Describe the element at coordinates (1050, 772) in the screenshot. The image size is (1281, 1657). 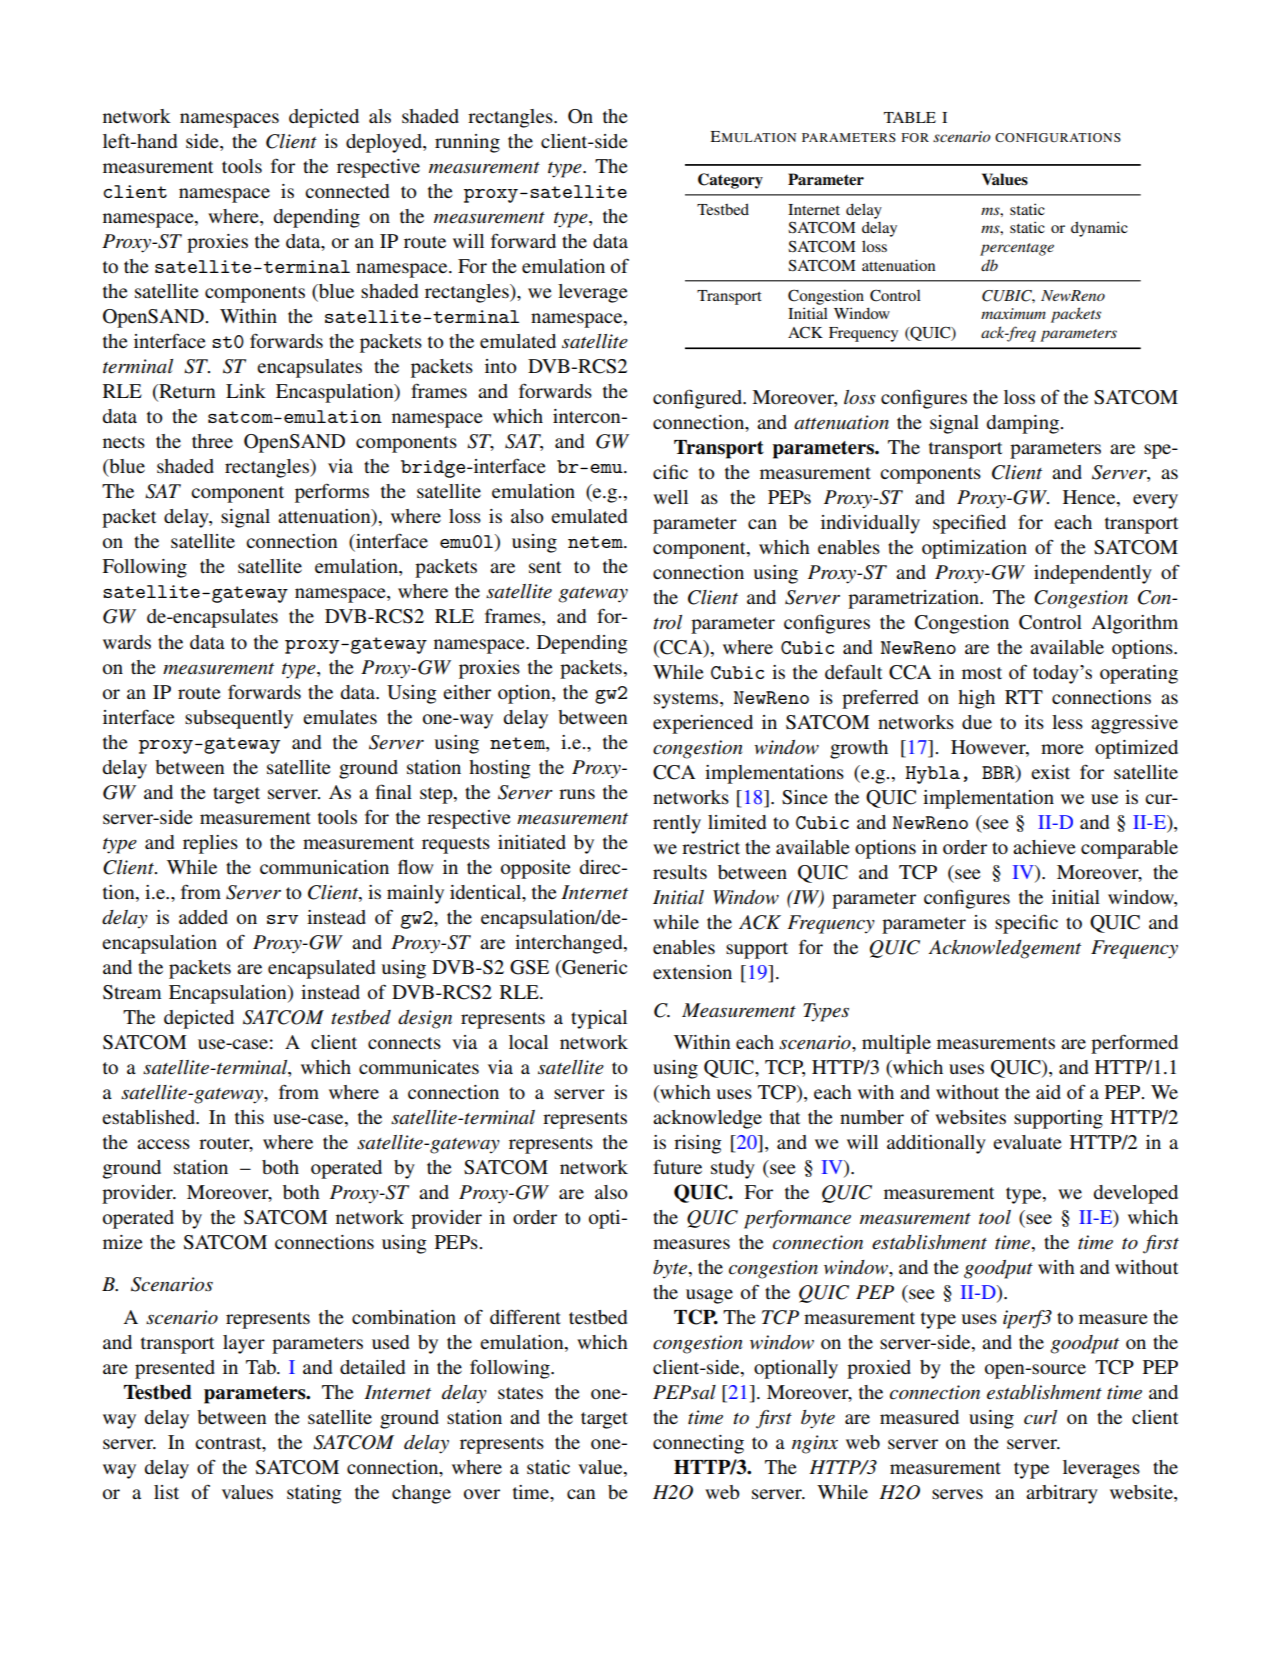
I see `exist` at that location.
